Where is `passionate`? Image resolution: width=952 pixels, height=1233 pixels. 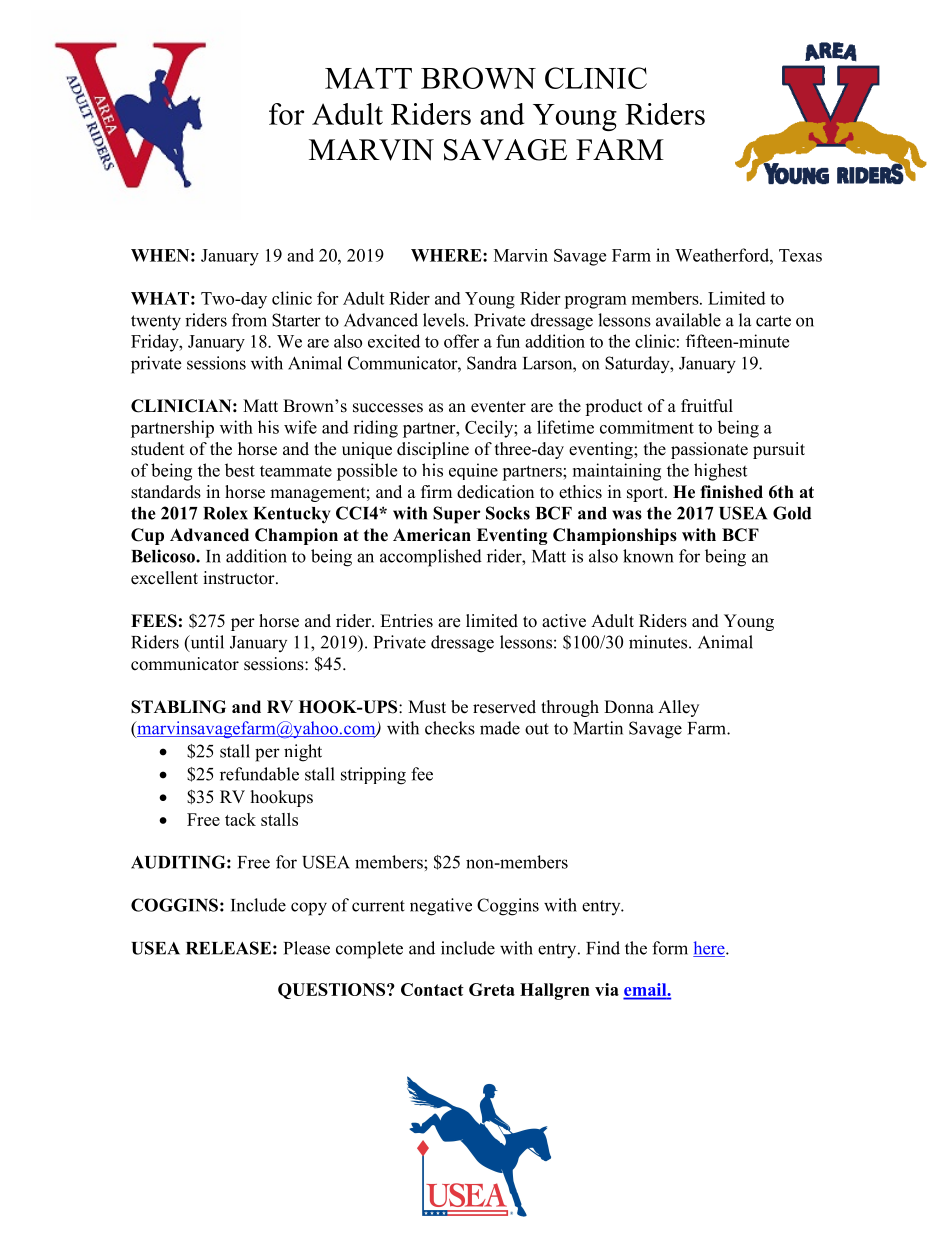
passionate is located at coordinates (709, 450).
